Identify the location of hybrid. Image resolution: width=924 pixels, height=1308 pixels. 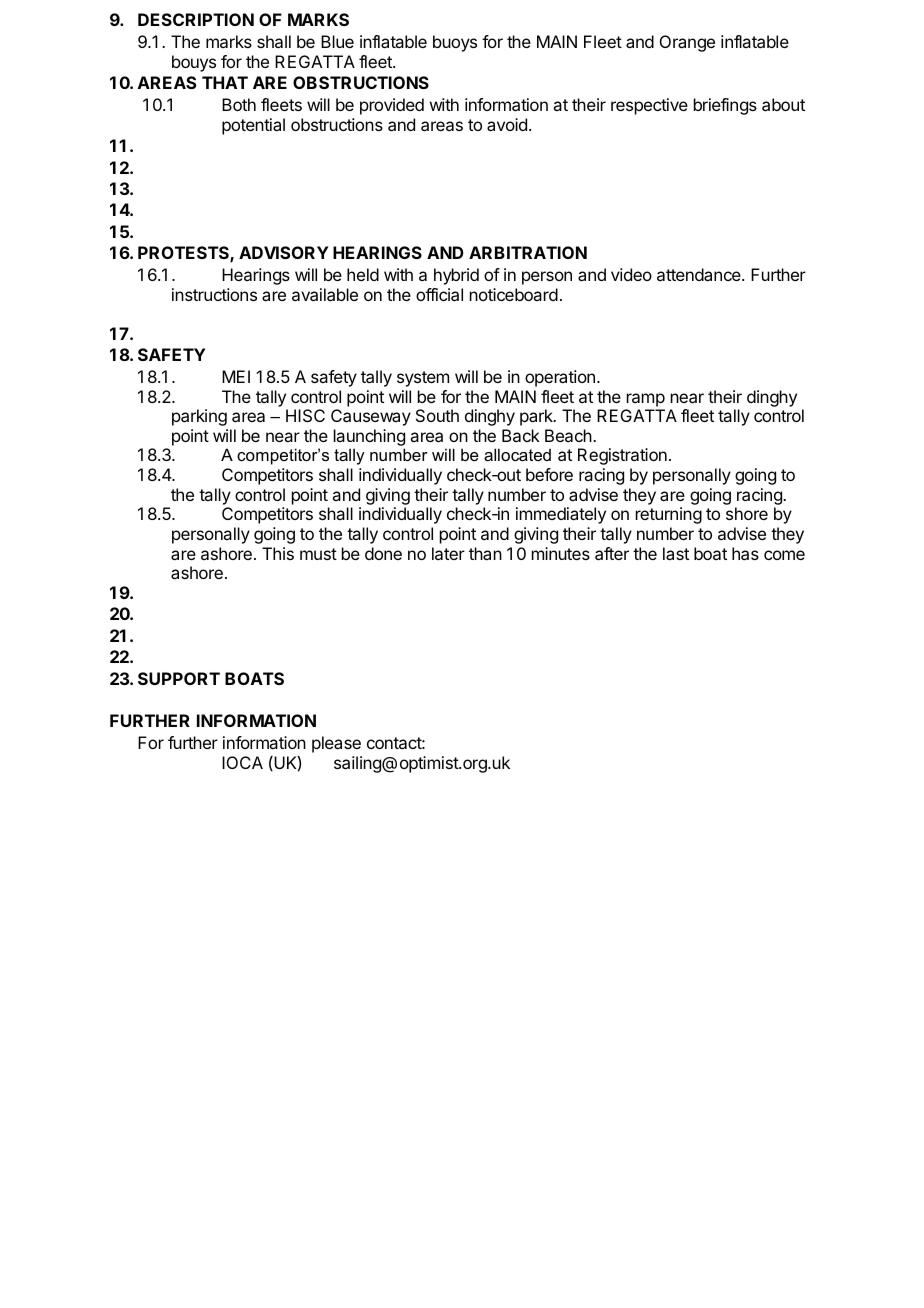
(456, 276).
